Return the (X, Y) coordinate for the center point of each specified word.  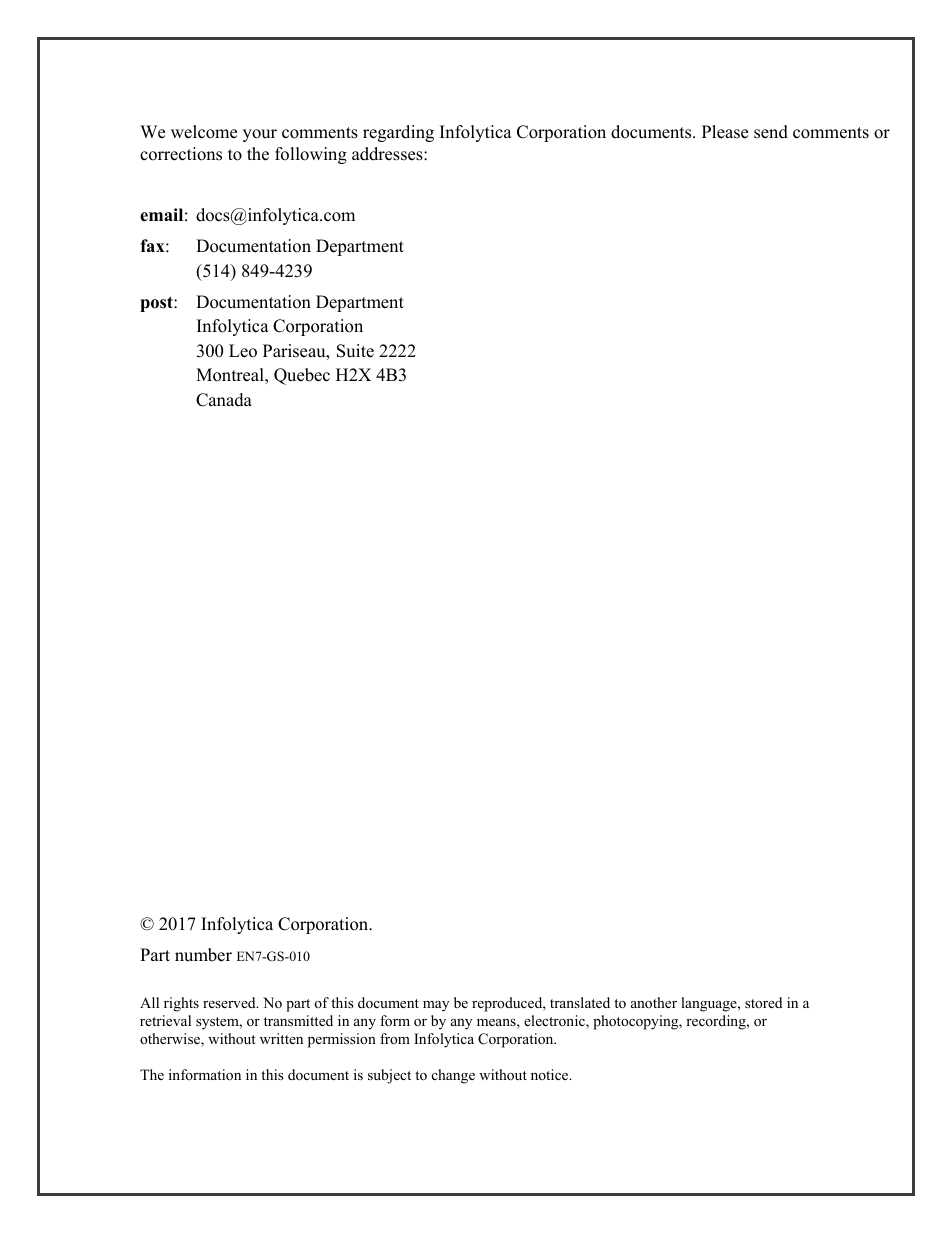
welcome (204, 132)
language (710, 1004)
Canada (224, 400)
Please (725, 132)
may (436, 1006)
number (203, 955)
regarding (398, 133)
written (281, 1038)
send (771, 132)
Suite (355, 351)
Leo (243, 351)
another (654, 1002)
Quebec (302, 376)
